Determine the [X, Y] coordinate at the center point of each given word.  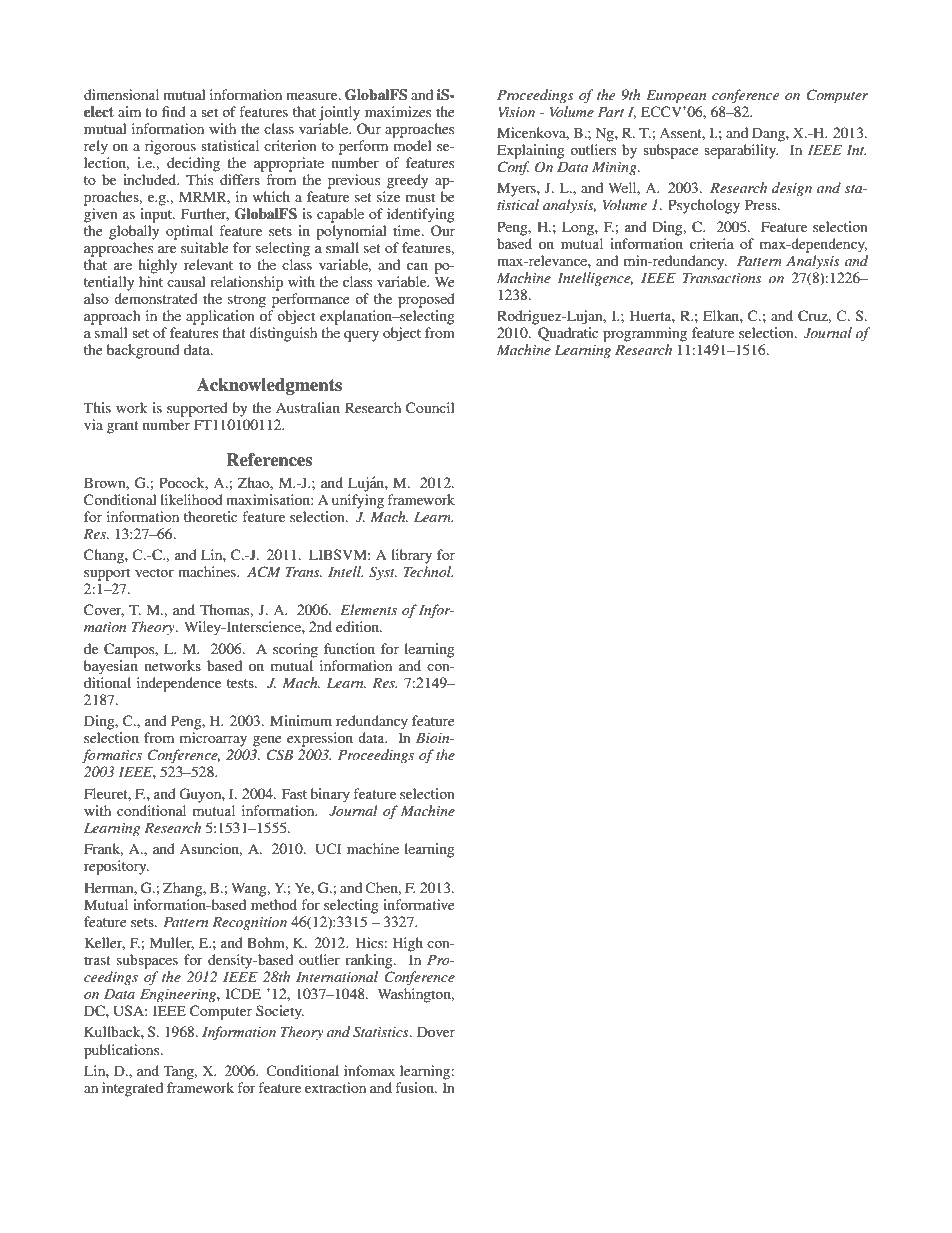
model [413, 145]
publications [123, 1051]
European [676, 97]
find [174, 111]
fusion [415, 1087]
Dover [436, 1031]
